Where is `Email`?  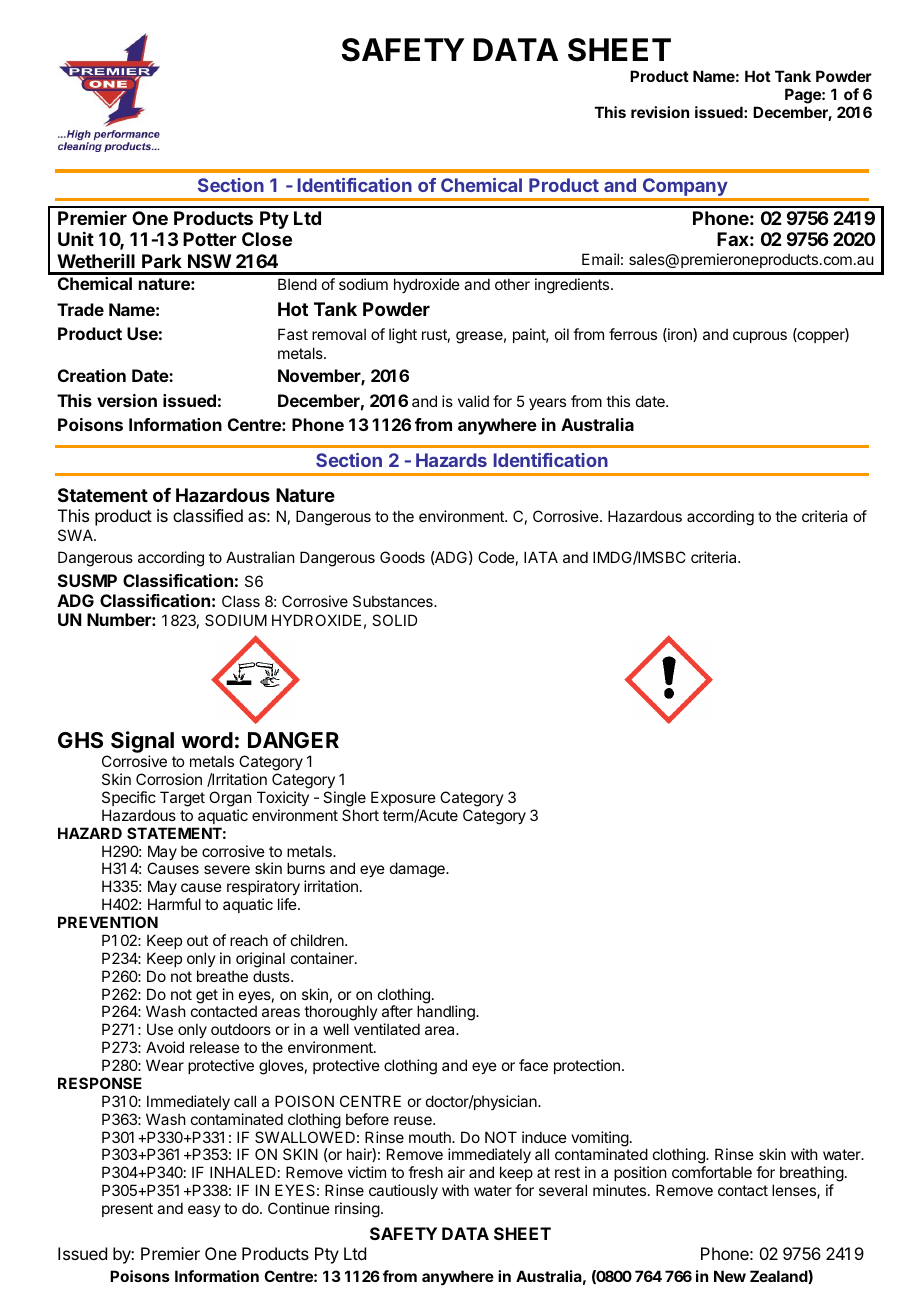
Email is located at coordinates (600, 259).
